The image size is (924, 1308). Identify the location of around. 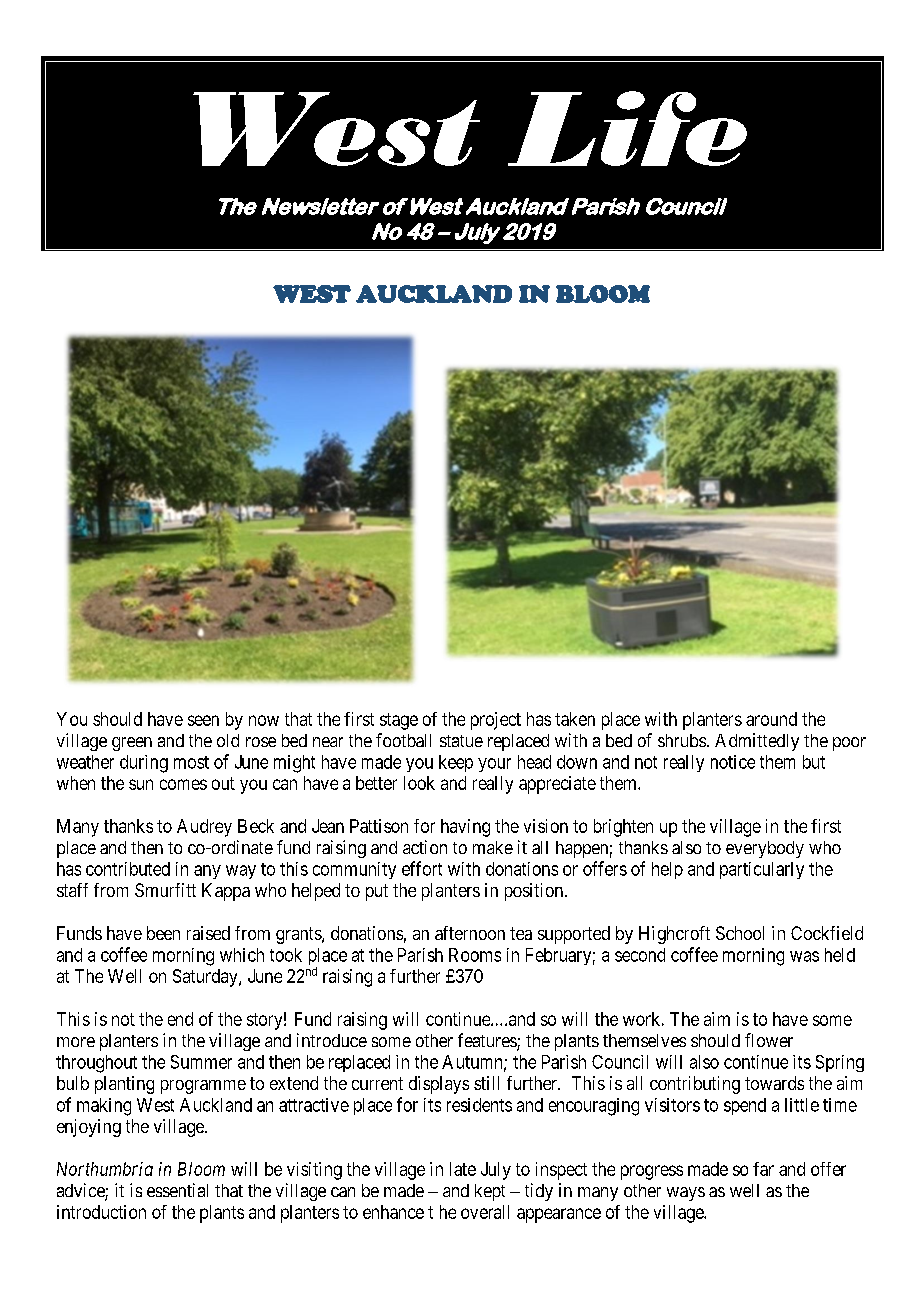
(771, 719).
